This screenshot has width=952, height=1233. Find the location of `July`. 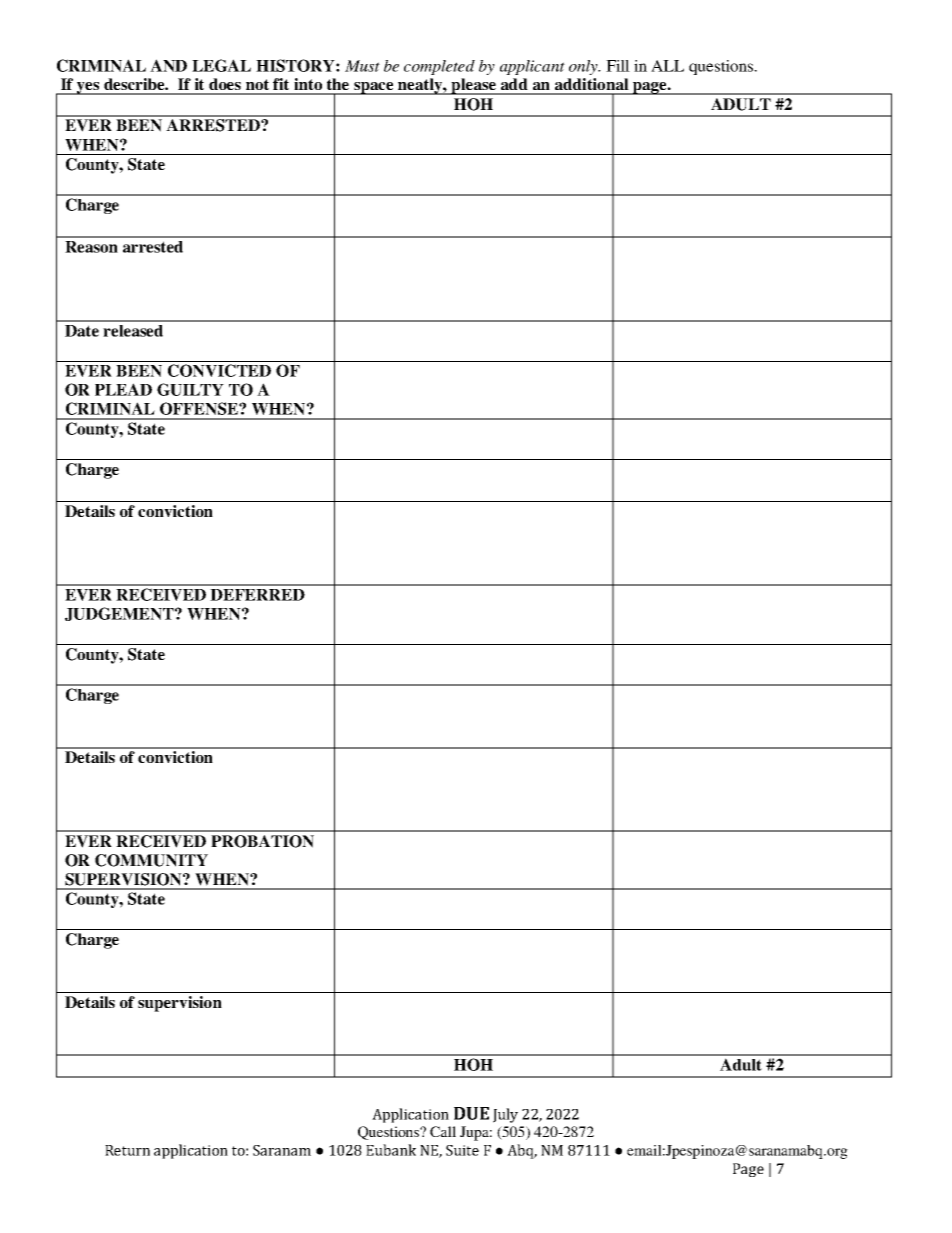

July is located at coordinates (505, 1115).
